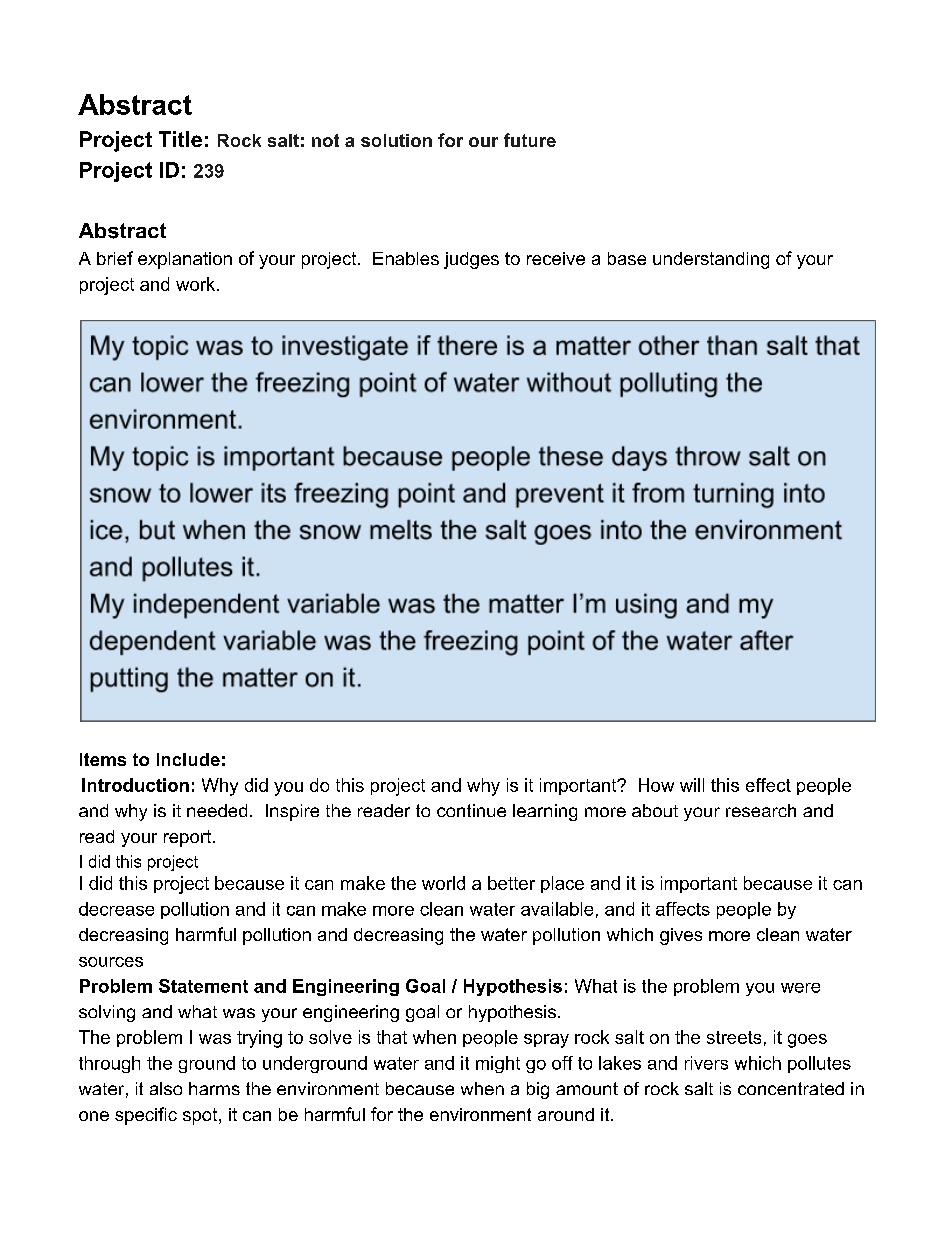 Image resolution: width=952 pixels, height=1233 pixels. What do you see at coordinates (627, 258) in the screenshot?
I see `base` at bounding box center [627, 258].
